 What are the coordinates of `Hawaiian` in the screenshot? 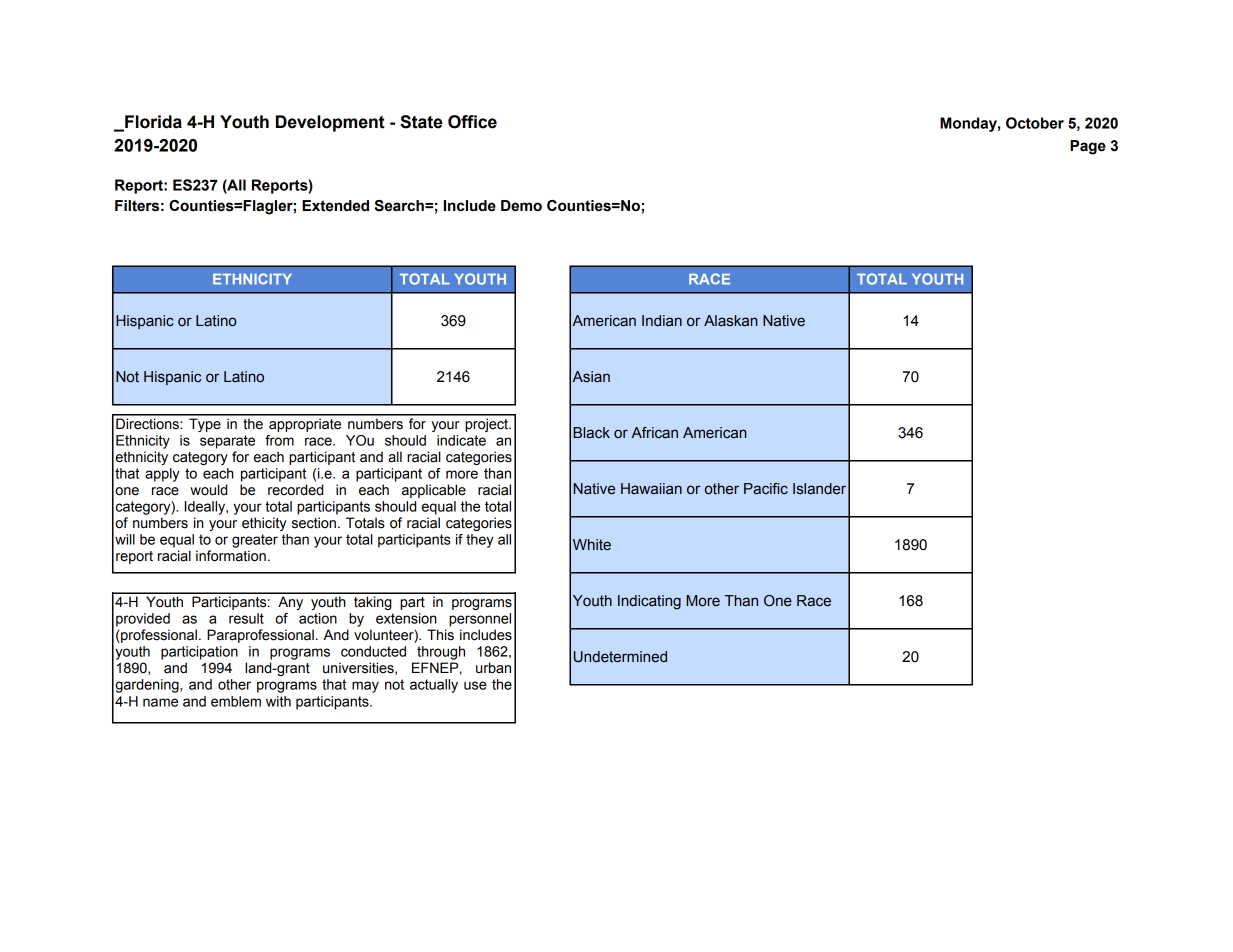 It's located at (651, 489).
